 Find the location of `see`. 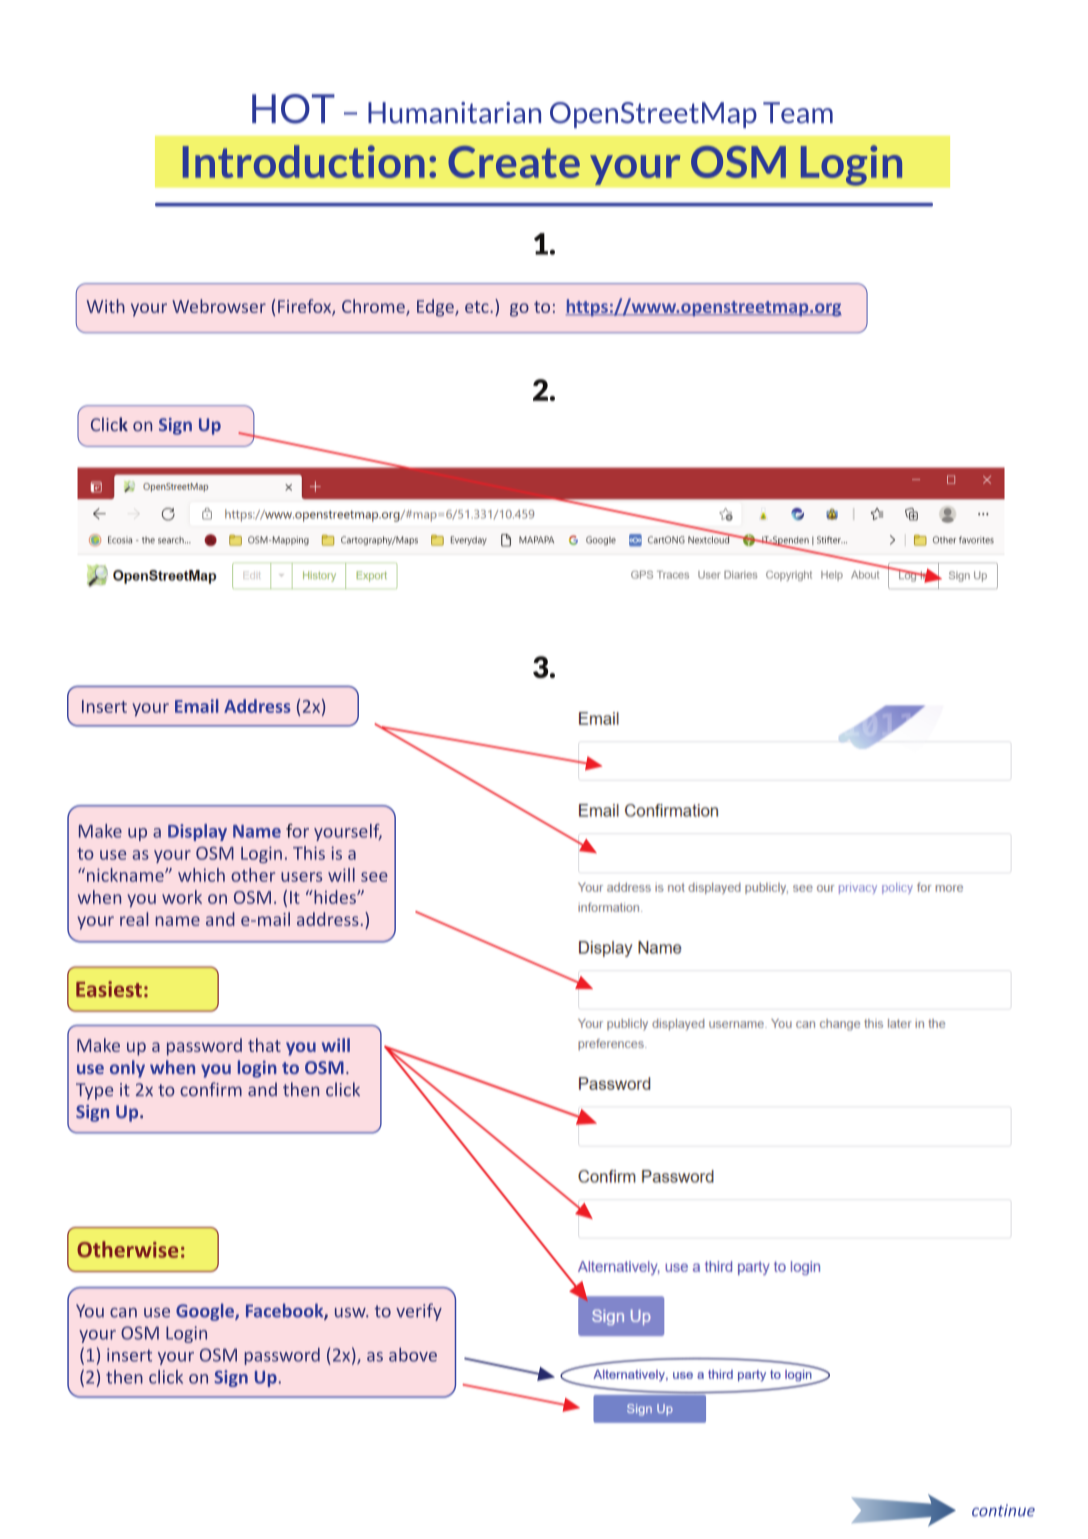

see is located at coordinates (374, 877).
